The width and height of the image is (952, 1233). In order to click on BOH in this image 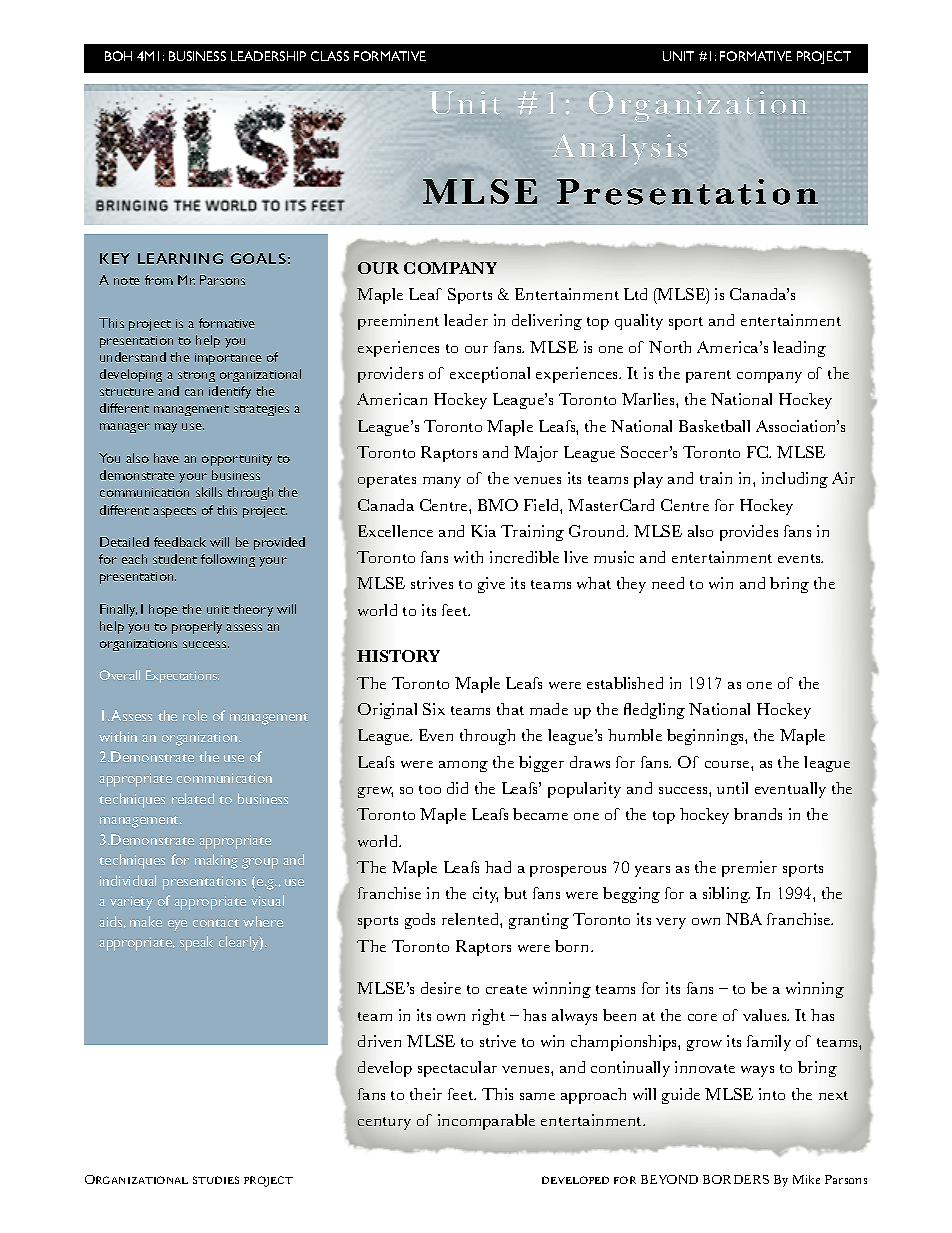, I will do `click(118, 56)`.
